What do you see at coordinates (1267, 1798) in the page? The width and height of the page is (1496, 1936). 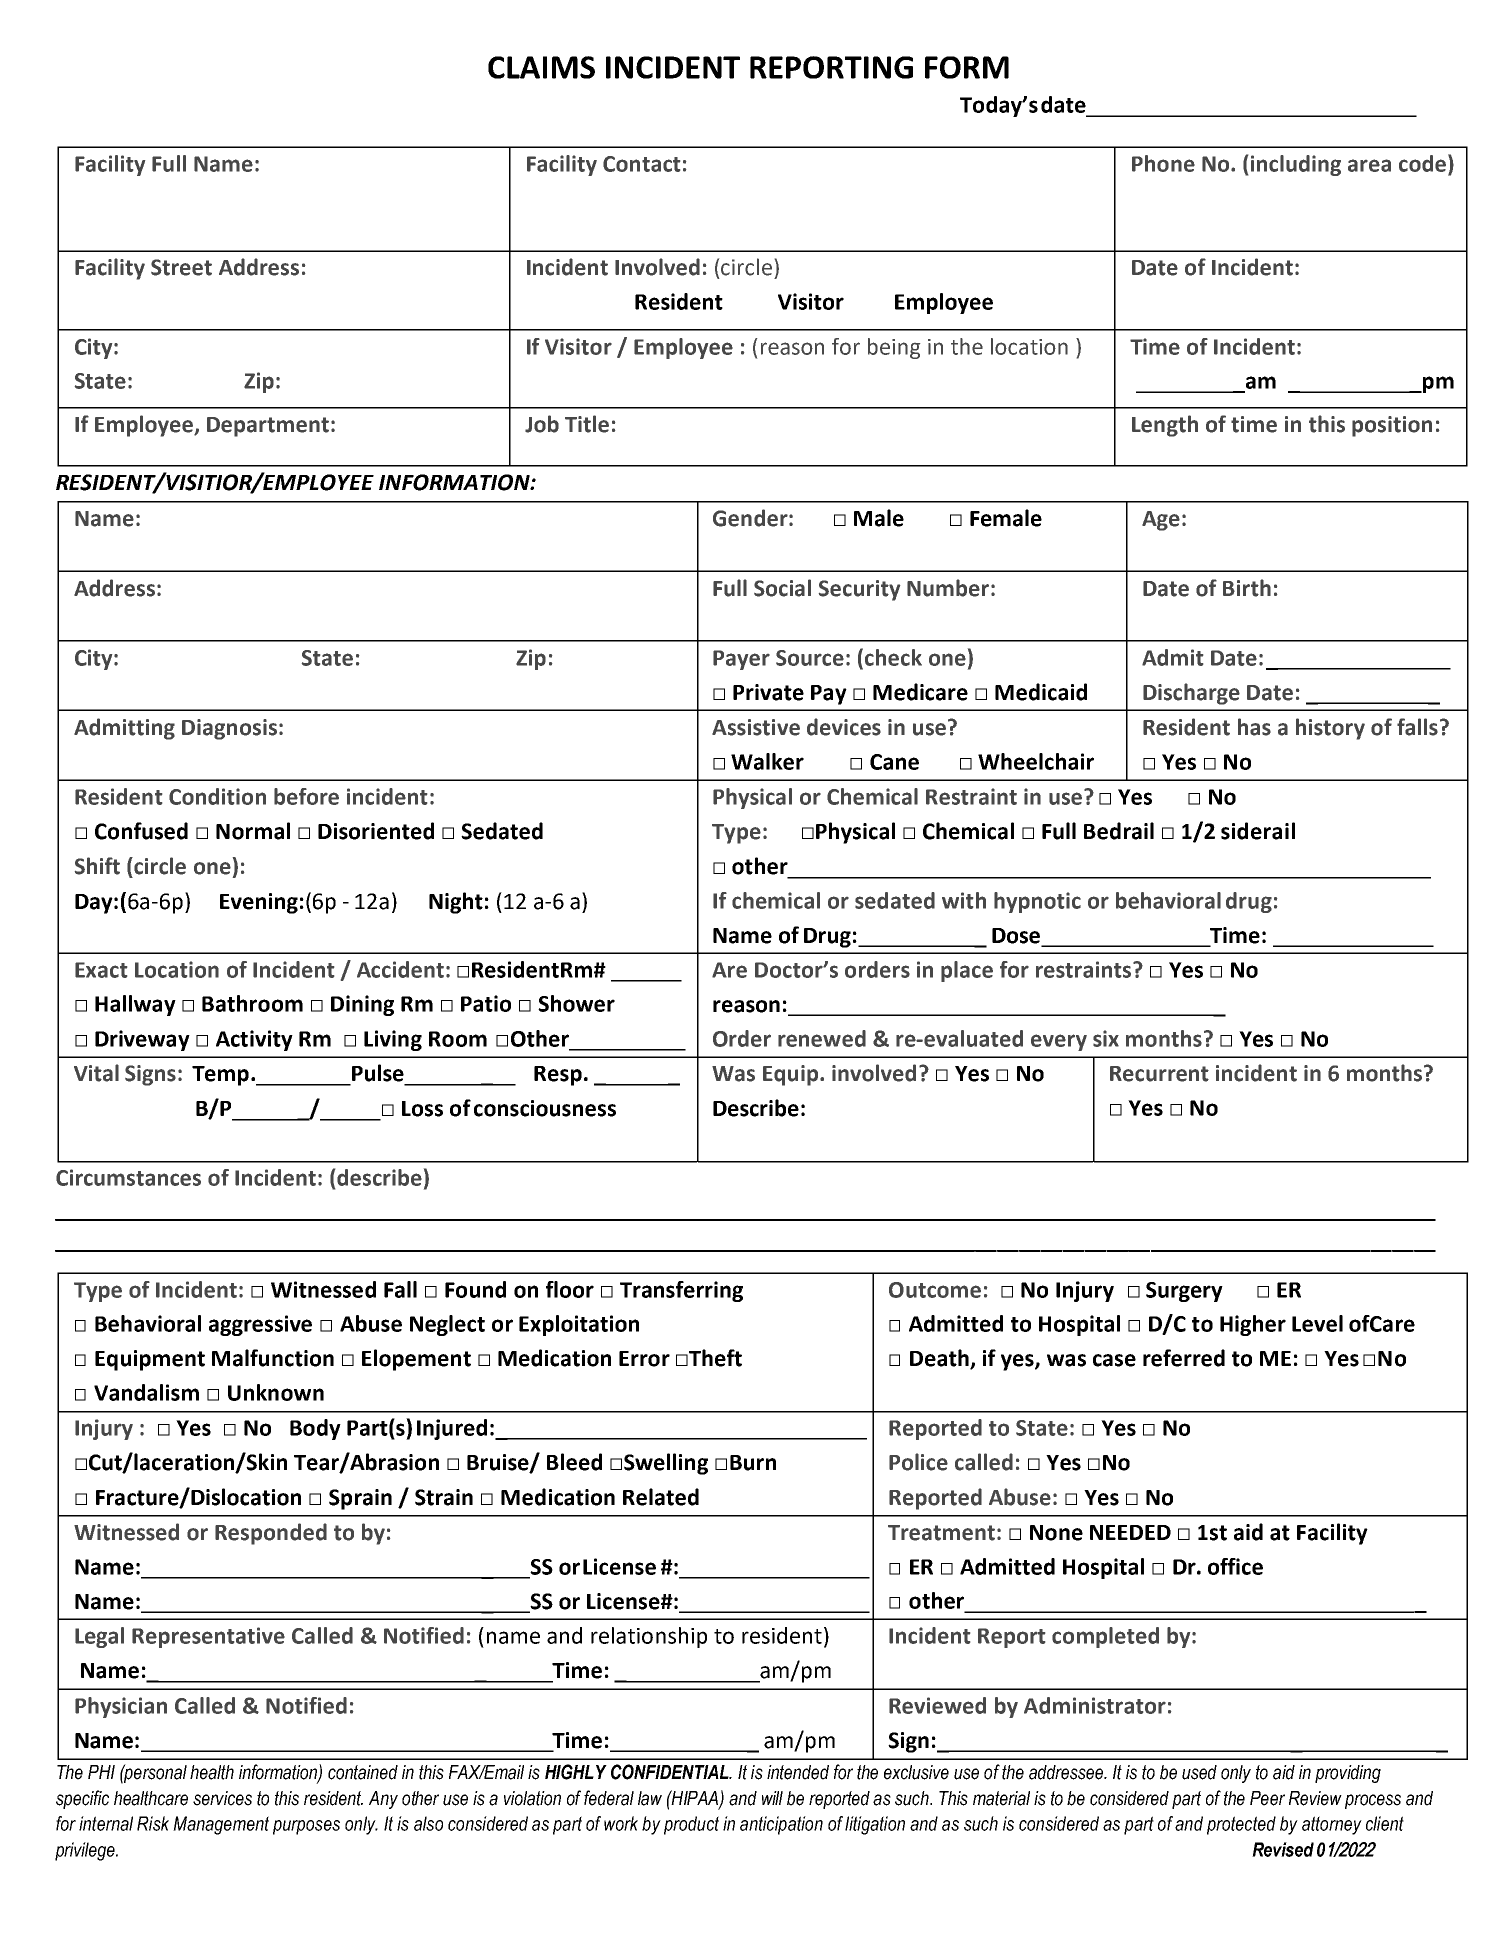 I see `Peer` at bounding box center [1267, 1798].
